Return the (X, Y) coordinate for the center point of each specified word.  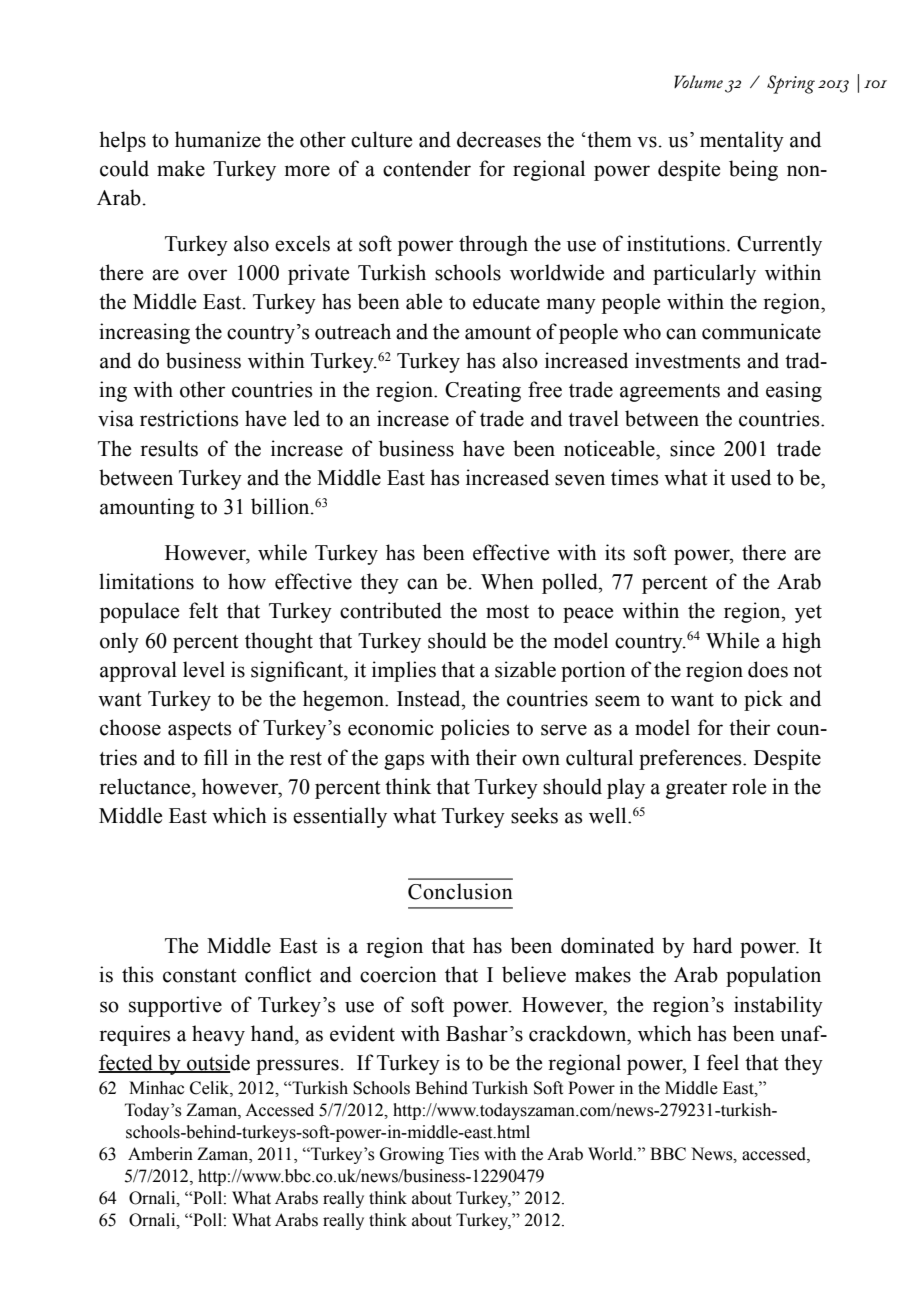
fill (216, 757)
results (169, 448)
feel (723, 1062)
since (692, 448)
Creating (483, 391)
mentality (742, 141)
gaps (404, 762)
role (749, 786)
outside (217, 1063)
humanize (218, 139)
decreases (499, 139)
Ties (464, 1154)
